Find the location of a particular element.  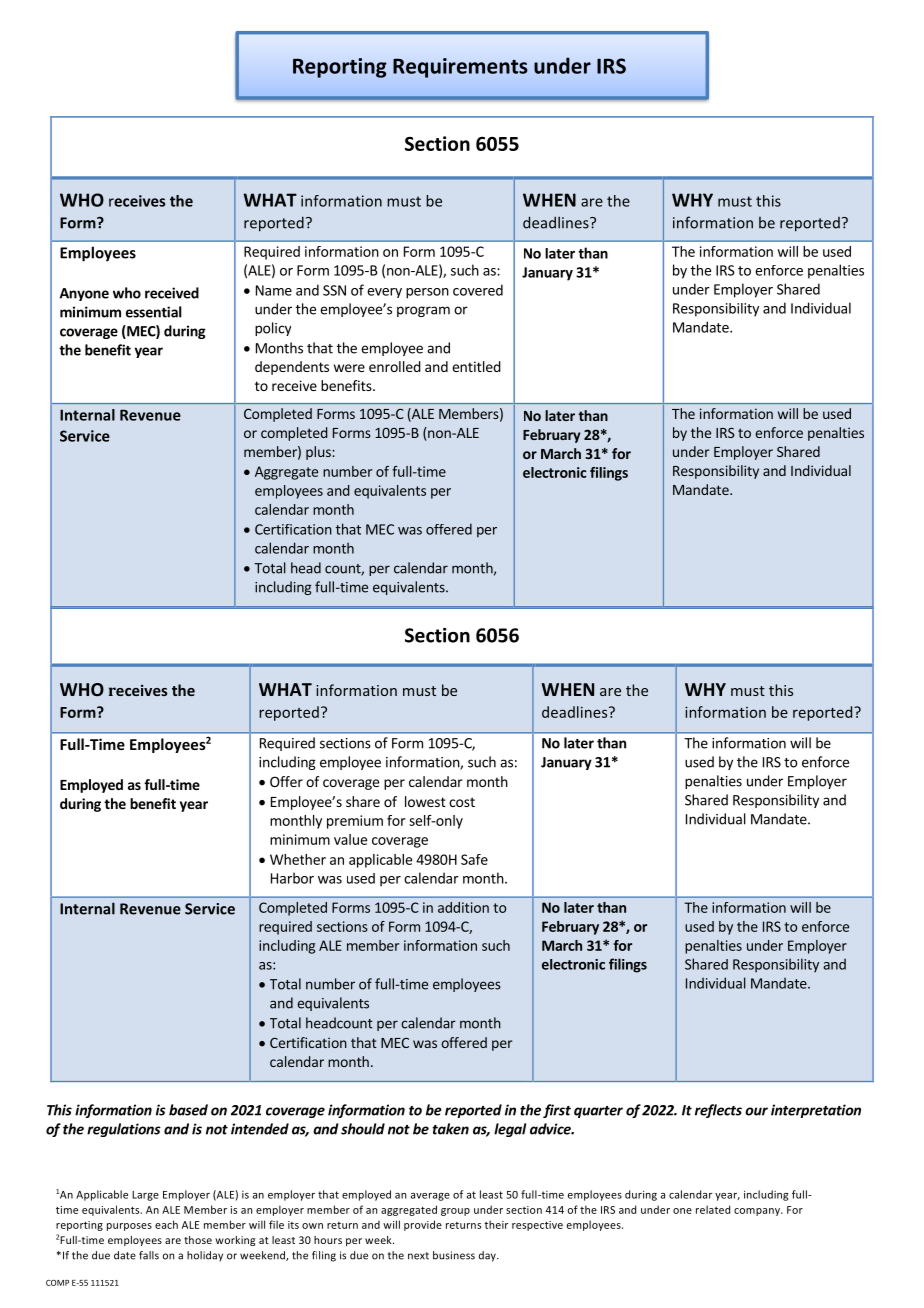

addition is located at coordinates (463, 907).
